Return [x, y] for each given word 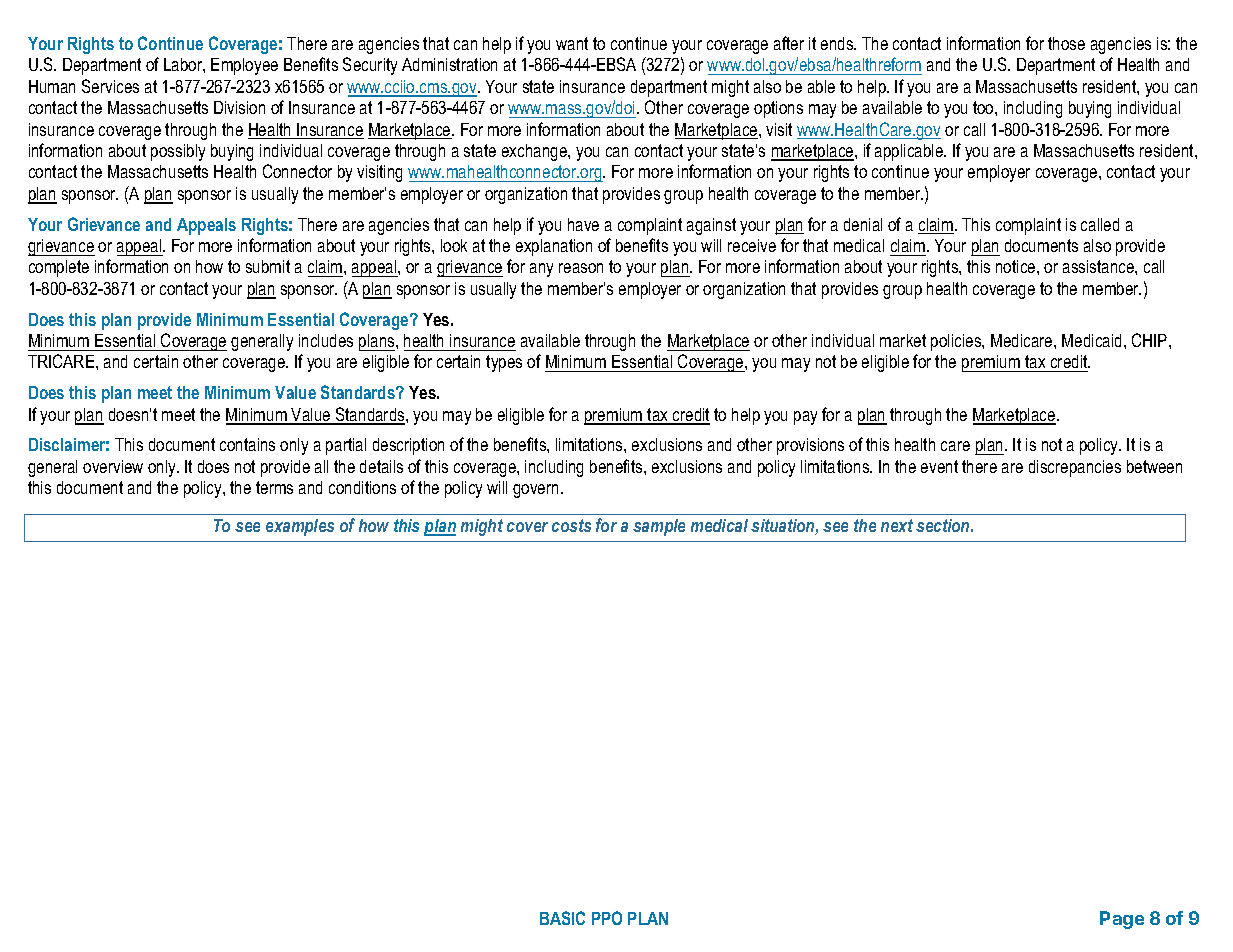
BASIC [562, 918]
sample [659, 527]
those [1066, 43]
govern [537, 491]
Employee [244, 66]
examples [300, 527]
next [897, 525]
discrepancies [1075, 468]
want [572, 43]
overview [113, 466]
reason [581, 268]
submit [268, 266]
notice [1017, 266]
